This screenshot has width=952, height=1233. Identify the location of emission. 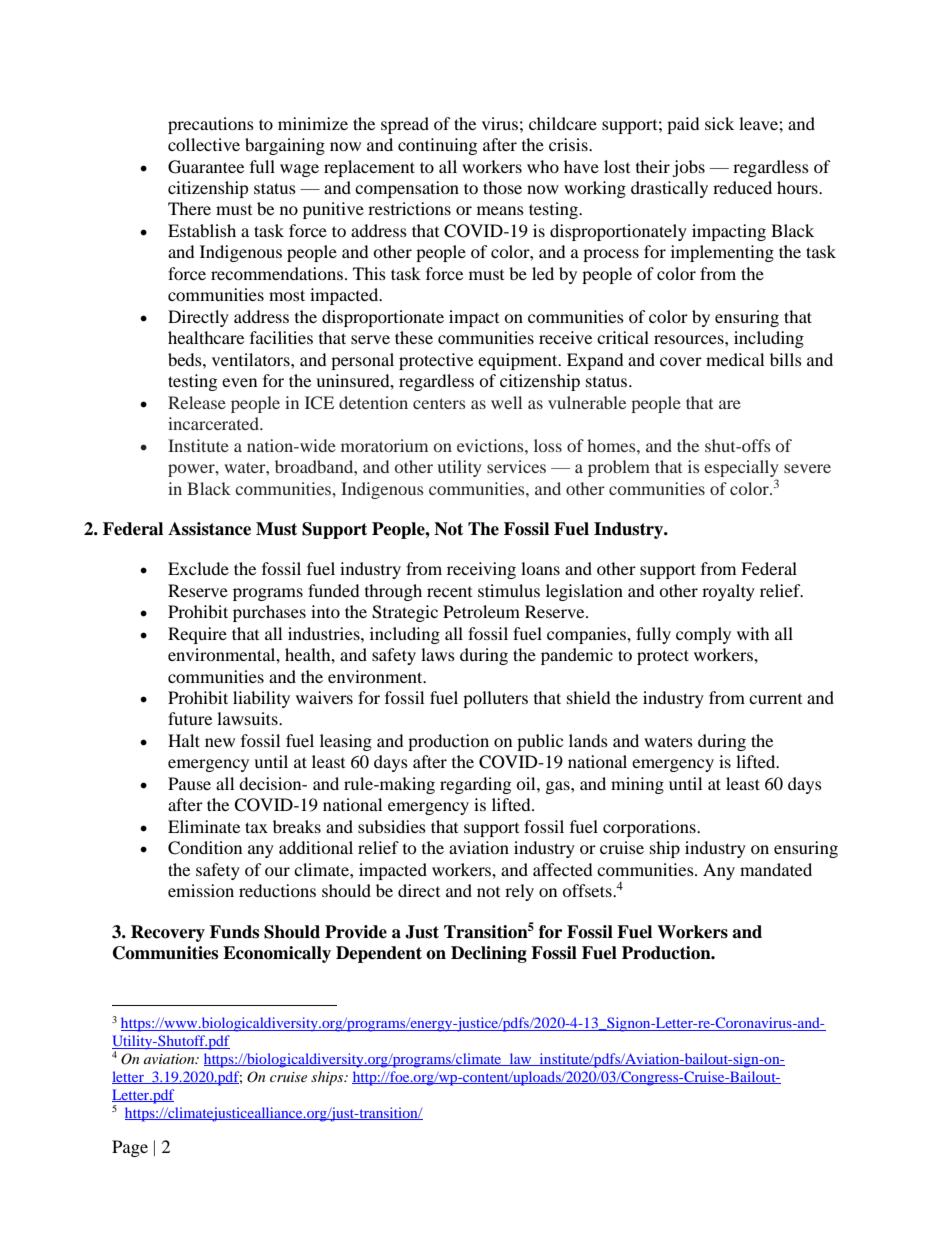
(201, 890).
